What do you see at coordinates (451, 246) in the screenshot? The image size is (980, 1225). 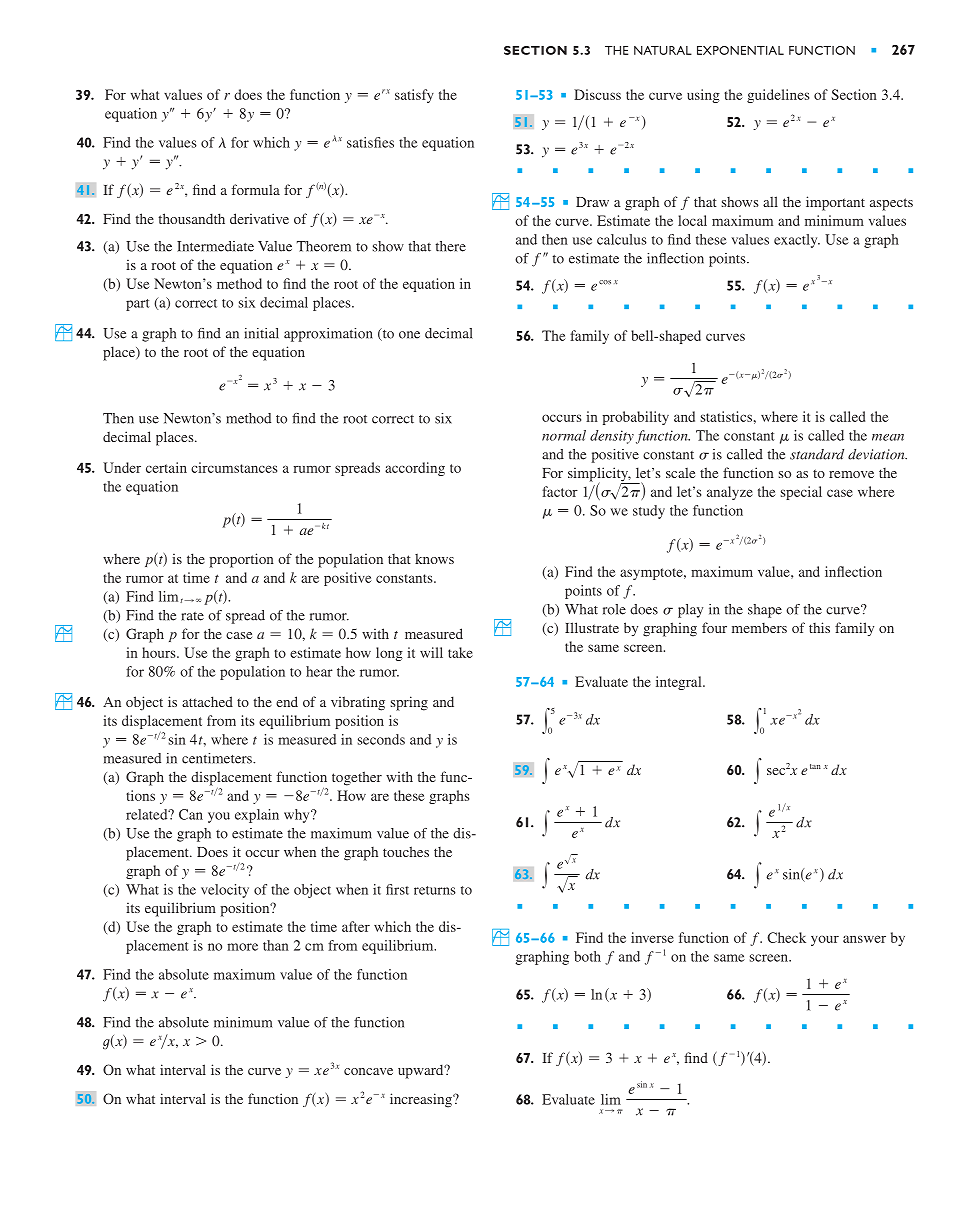 I see `there` at bounding box center [451, 246].
